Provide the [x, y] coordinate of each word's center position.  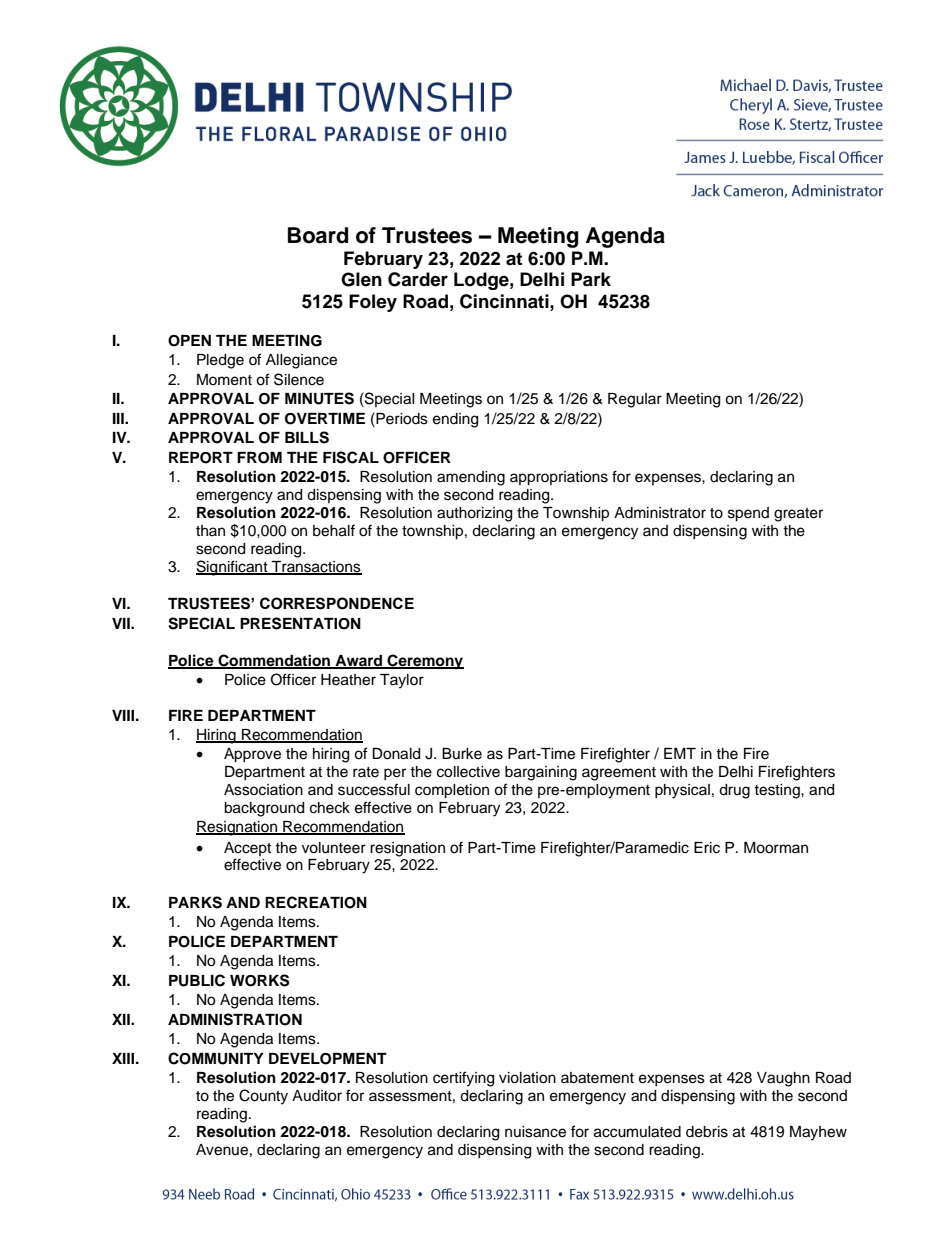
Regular [635, 400]
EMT [680, 753]
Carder [418, 279]
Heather [348, 680]
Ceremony [424, 662]
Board [318, 235]
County [263, 1097]
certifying [463, 1079]
